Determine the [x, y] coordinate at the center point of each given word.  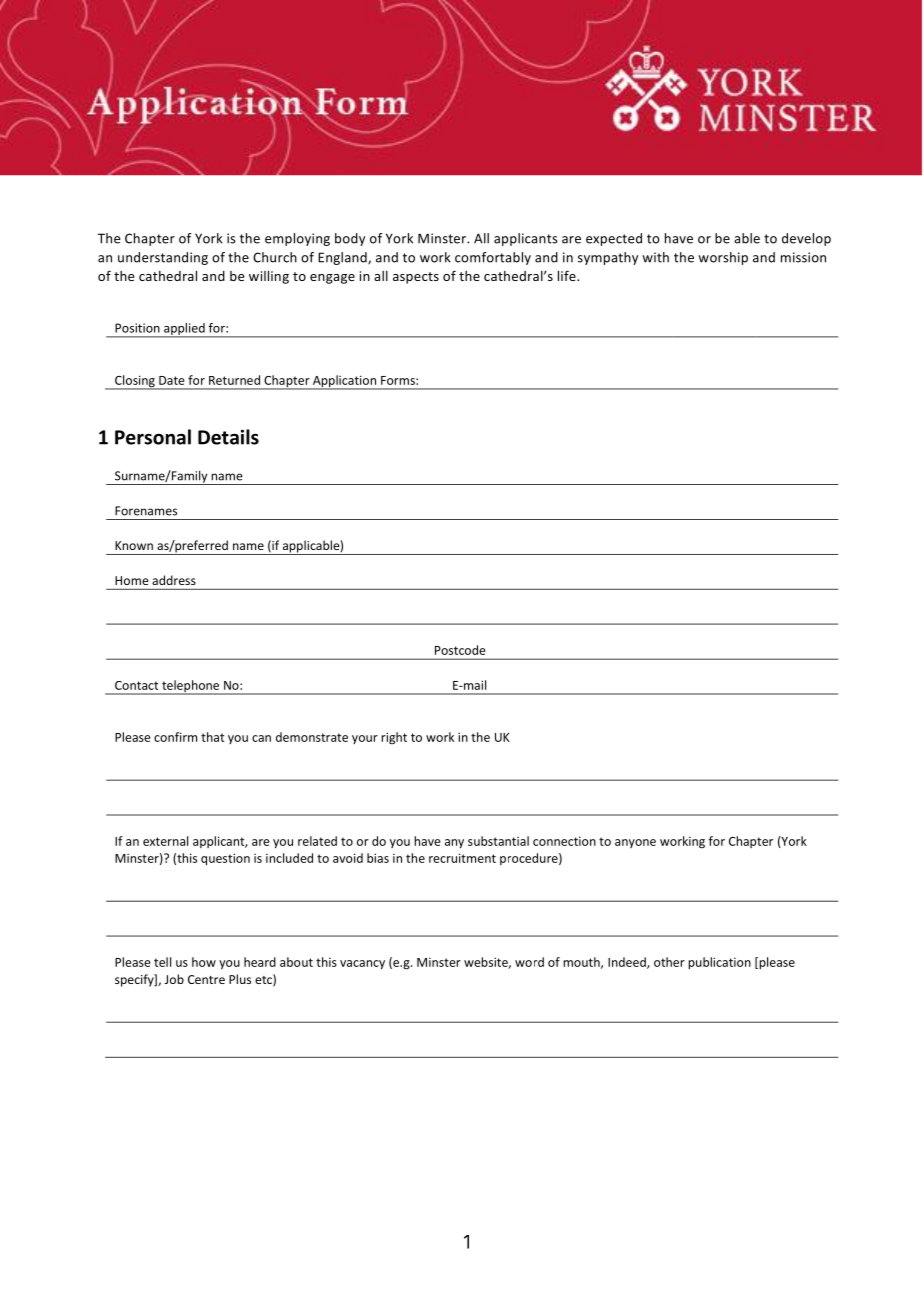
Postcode [460, 650]
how [204, 962]
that [212, 737]
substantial [498, 841]
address [174, 580]
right [394, 738]
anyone [635, 843]
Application [344, 382]
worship [723, 258]
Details [228, 437]
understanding [163, 258]
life [568, 275]
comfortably [493, 258]
